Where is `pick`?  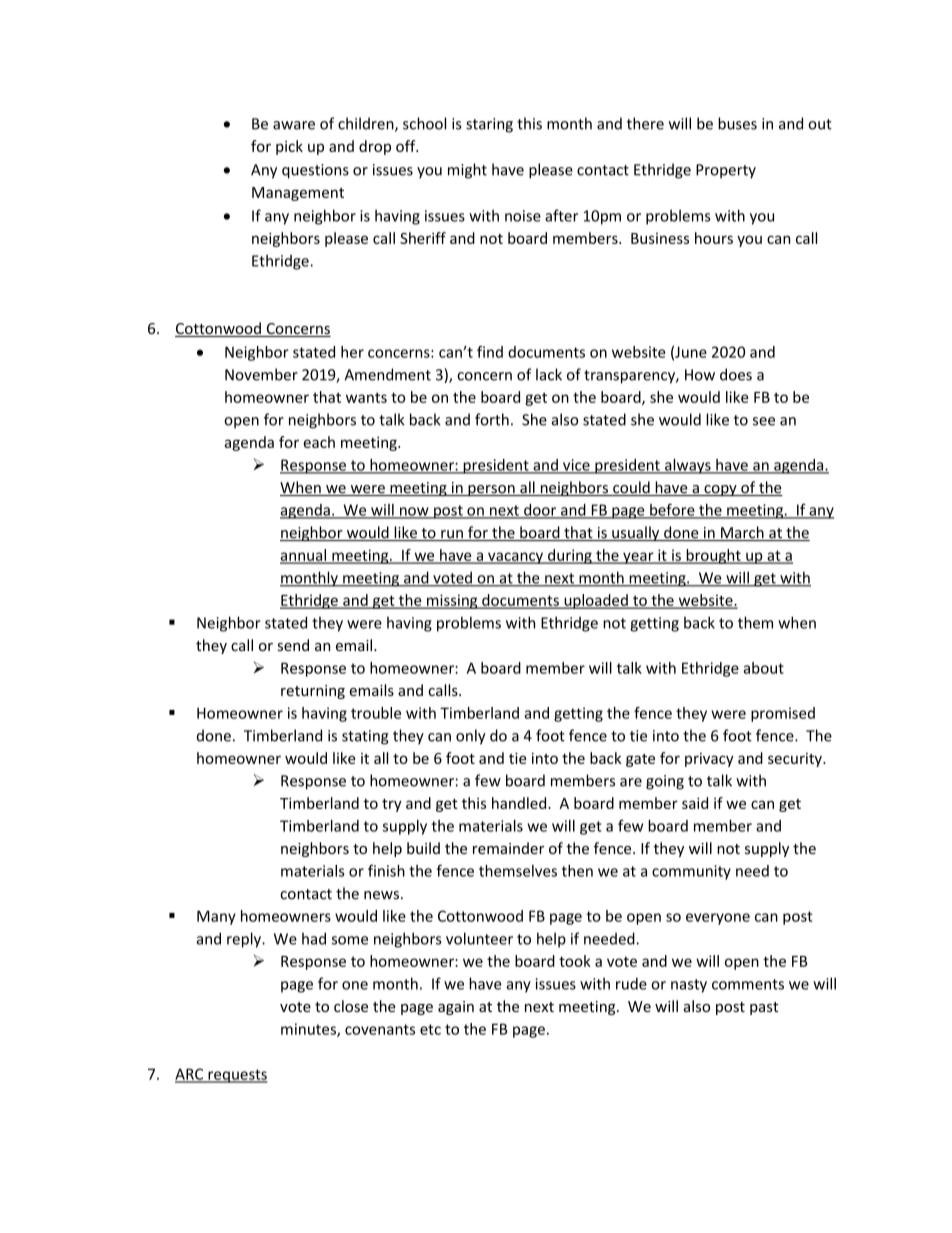
pick is located at coordinates (289, 147).
